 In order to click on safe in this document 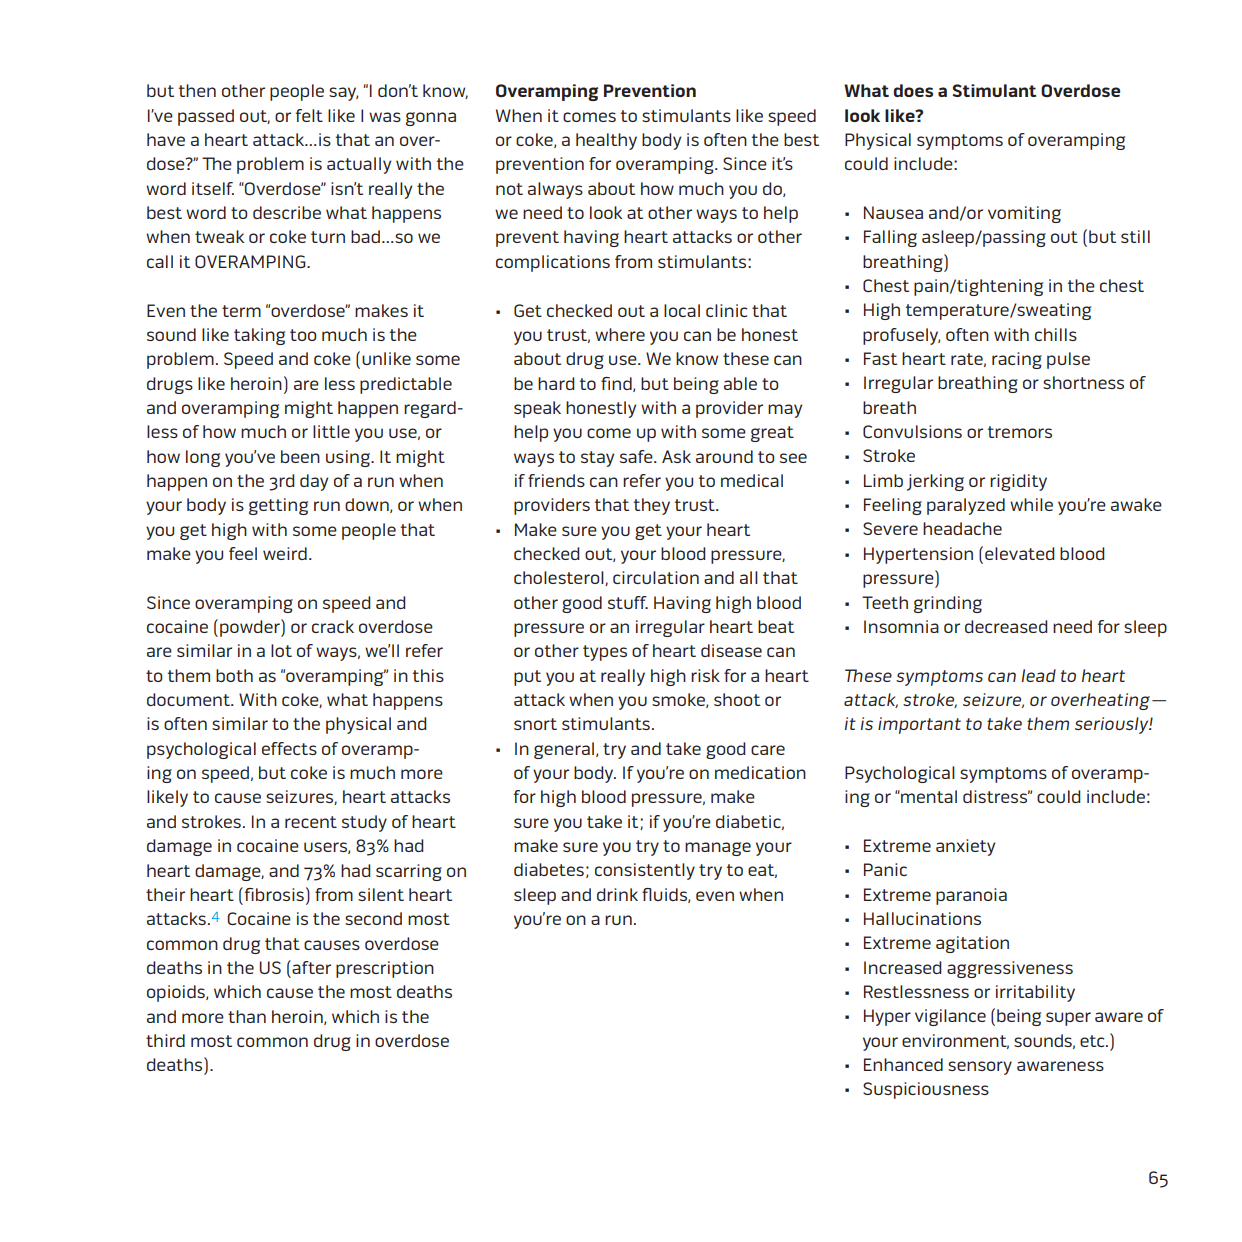, I will do `click(637, 456)`.
